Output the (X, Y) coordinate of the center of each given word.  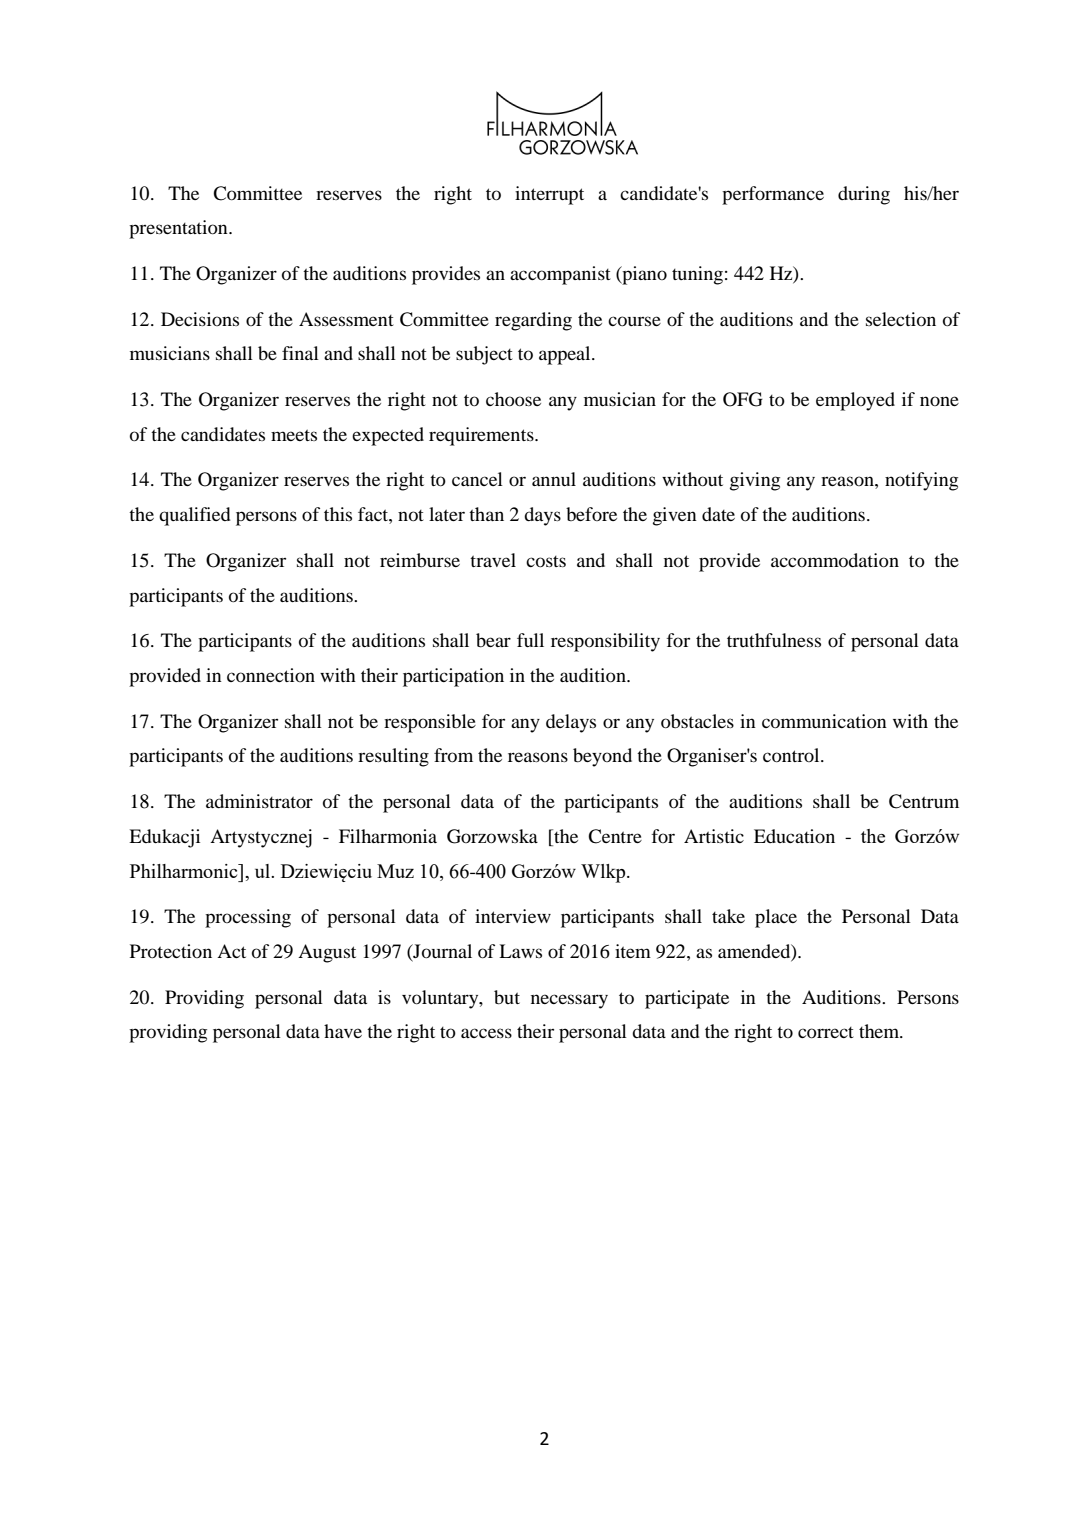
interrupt (549, 195)
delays (571, 723)
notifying (921, 481)
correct (826, 1032)
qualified (195, 516)
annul (554, 479)
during (864, 195)
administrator (259, 801)
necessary (569, 1001)
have (343, 1031)
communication (824, 721)
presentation (179, 229)
